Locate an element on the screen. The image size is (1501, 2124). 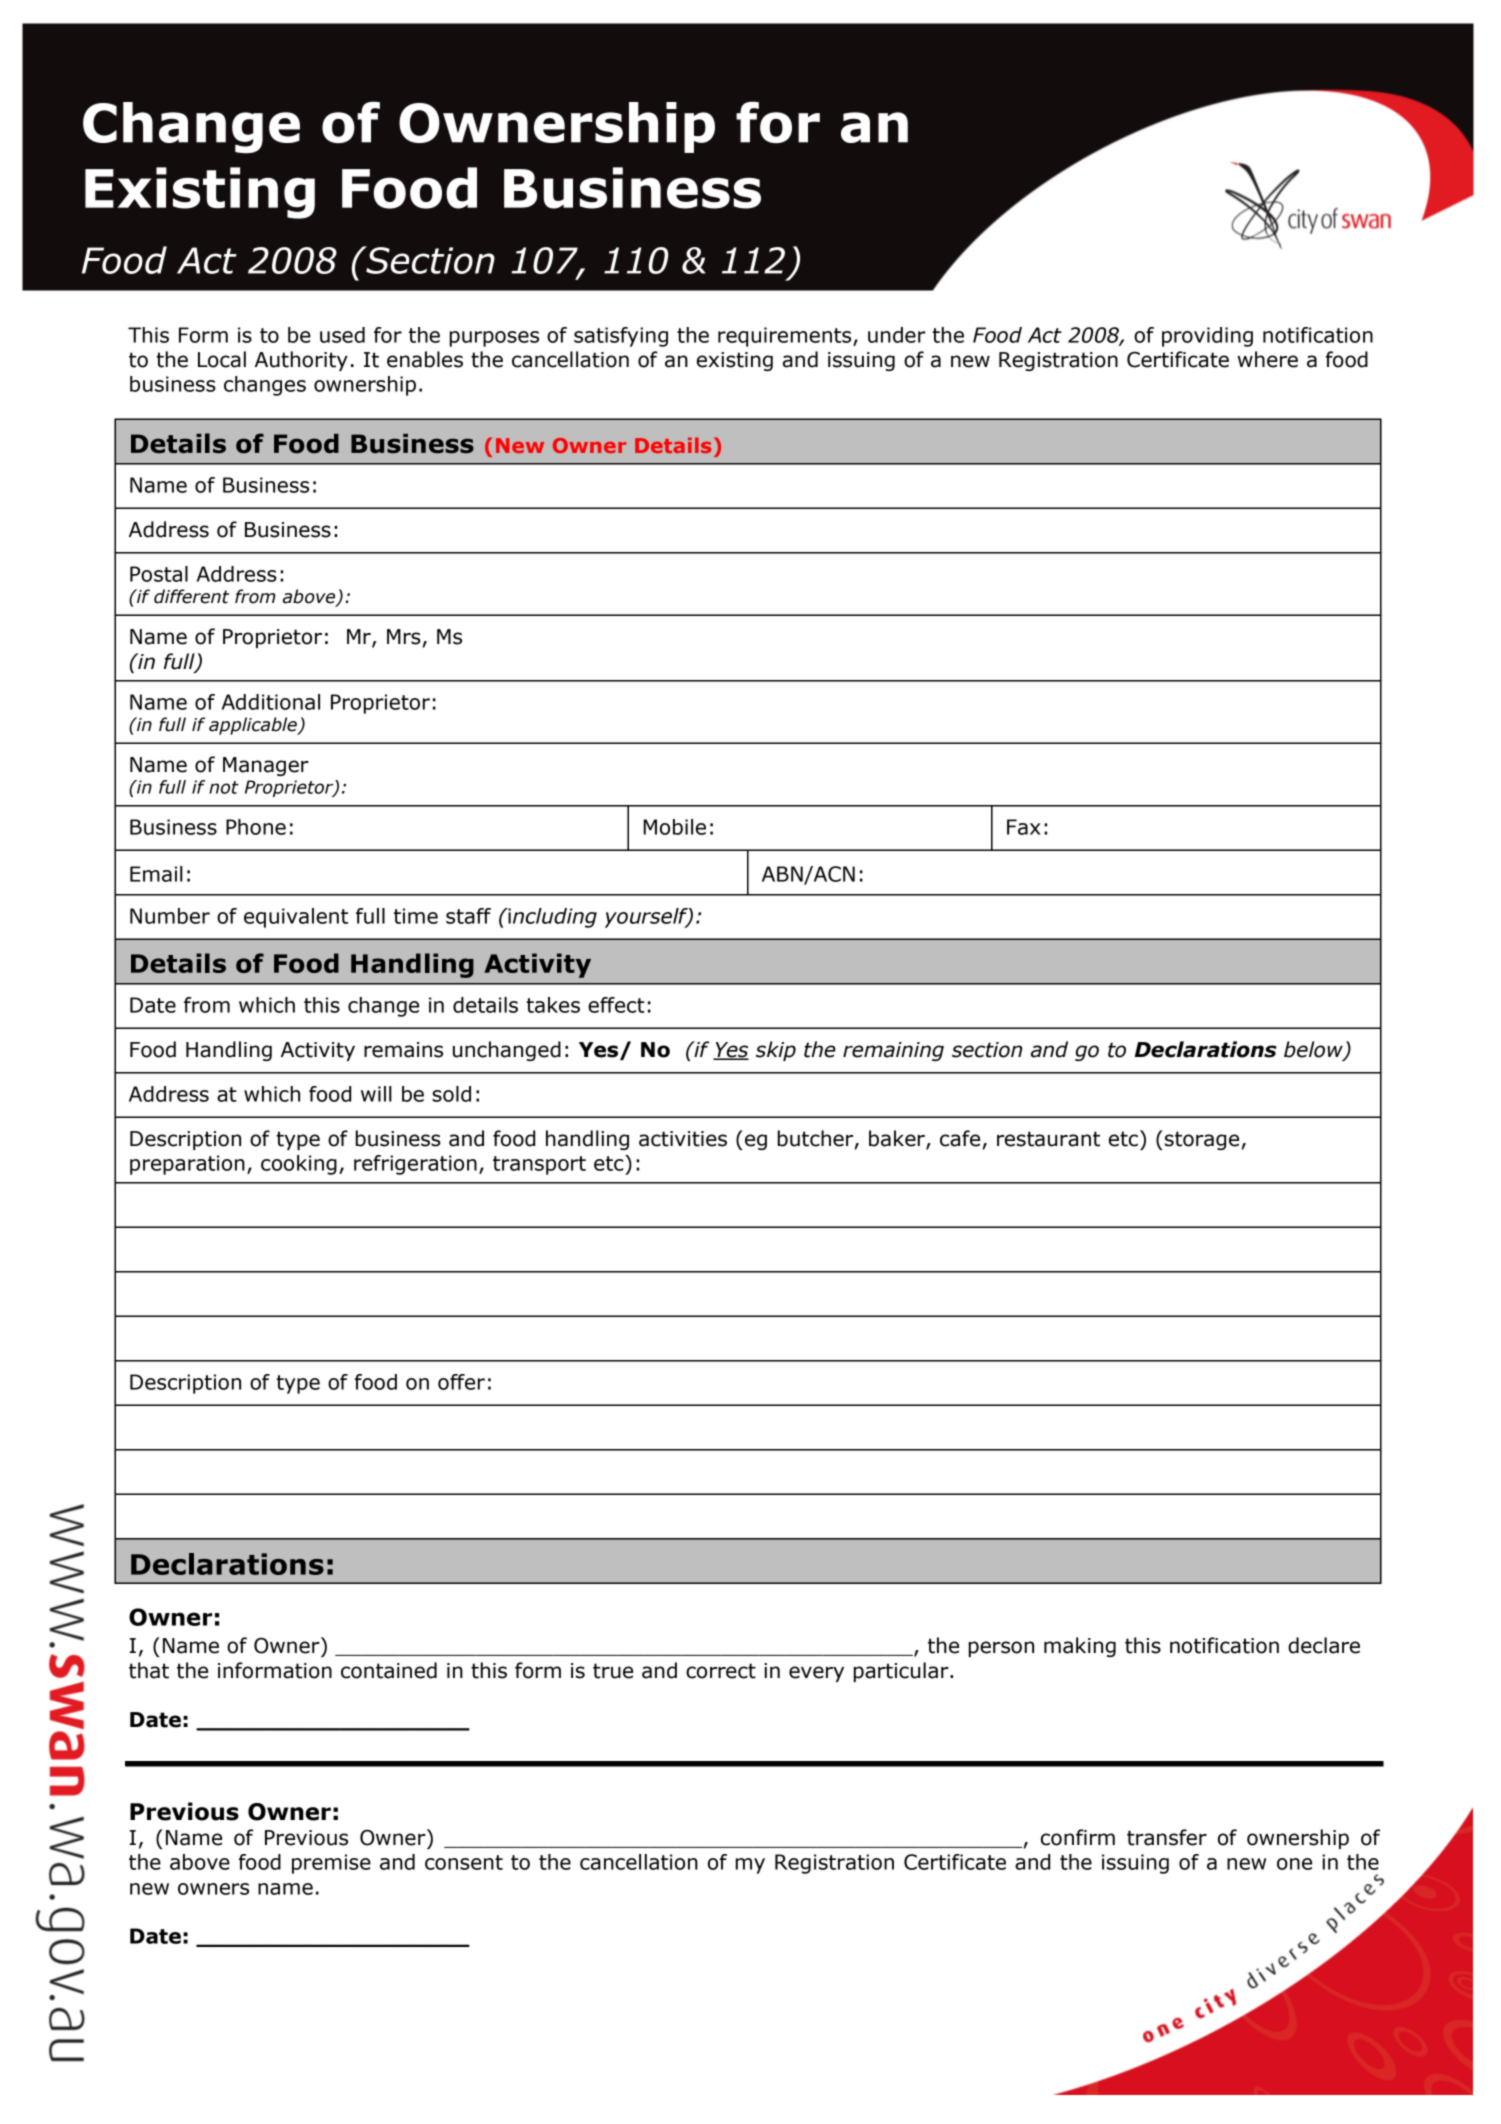
premise is located at coordinates (331, 1864).
